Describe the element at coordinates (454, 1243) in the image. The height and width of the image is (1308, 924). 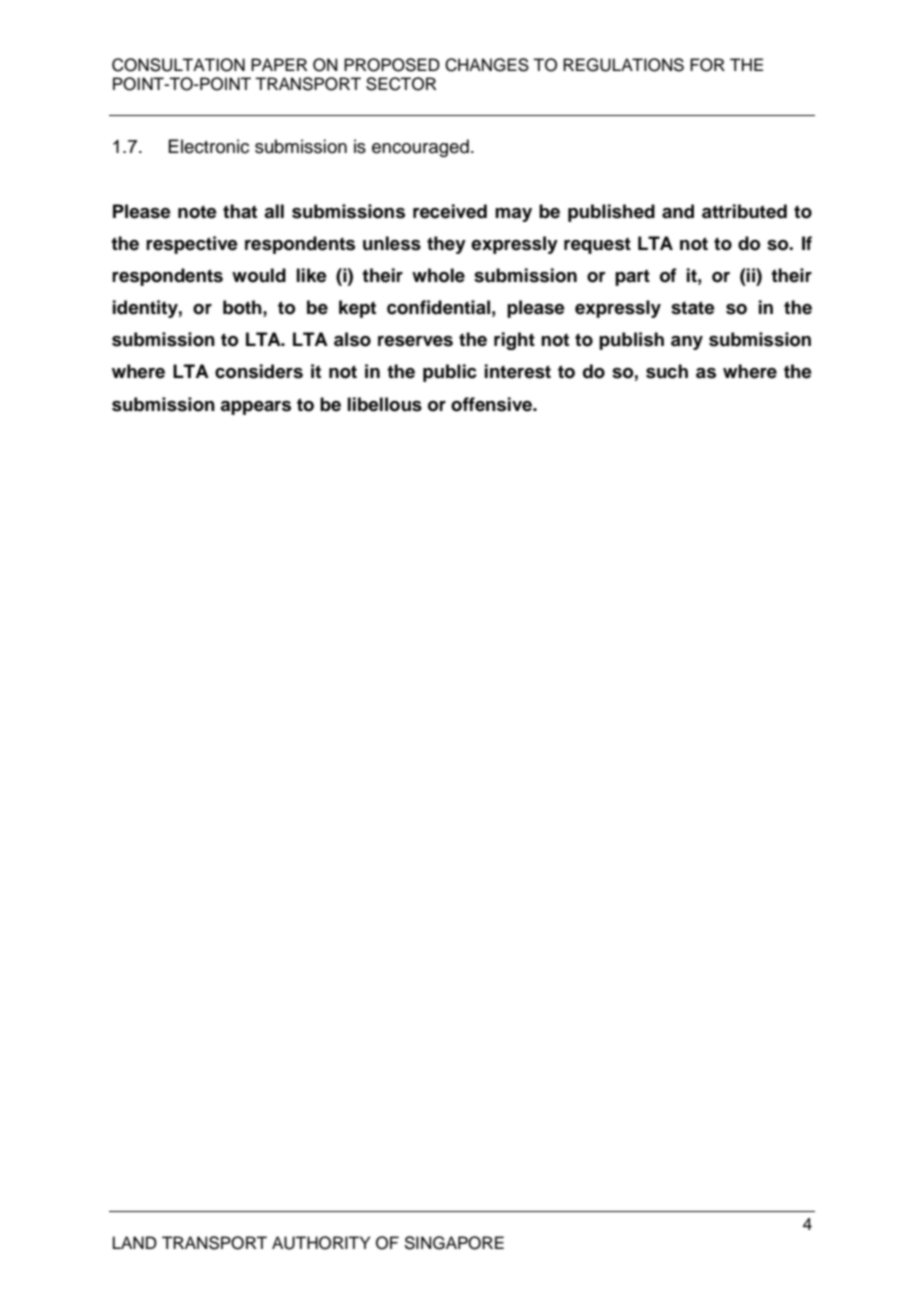
I see `SINGAPORE` at that location.
